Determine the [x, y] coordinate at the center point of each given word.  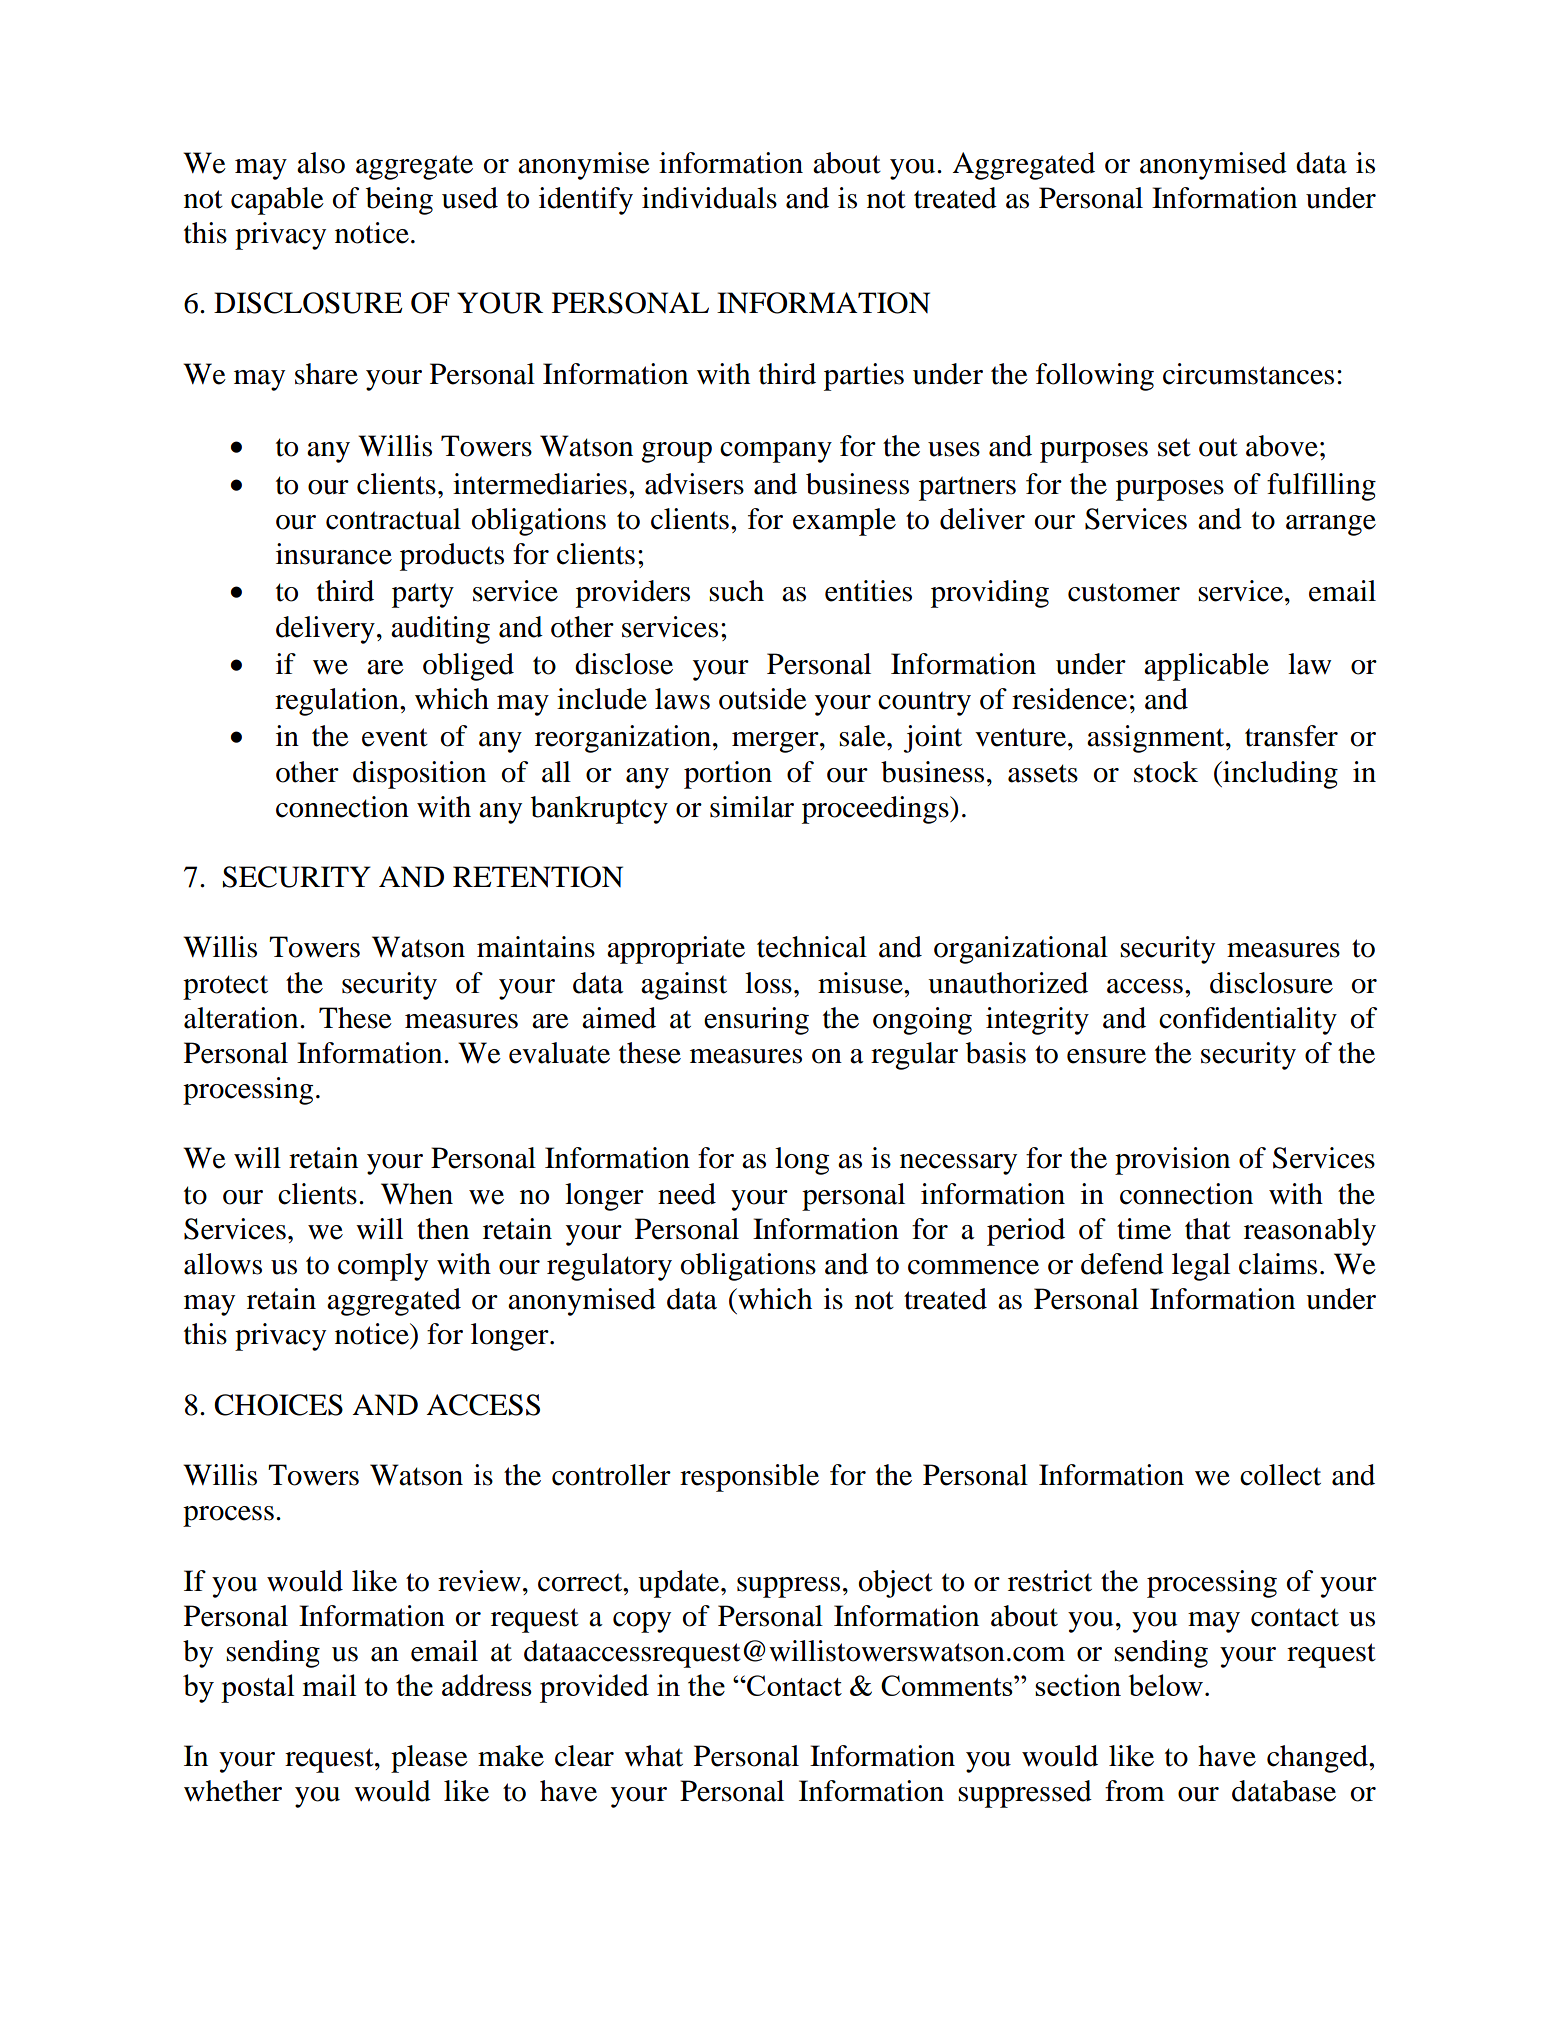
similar [752, 807]
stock [1166, 772]
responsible [749, 1478]
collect [1280, 1475]
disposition [419, 775]
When [417, 1194]
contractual [393, 519]
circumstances [1248, 374]
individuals [709, 198]
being [399, 201]
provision [1172, 1161]
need [687, 1194]
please [429, 1759]
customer [1124, 592]
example [844, 522]
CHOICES [278, 1405]
